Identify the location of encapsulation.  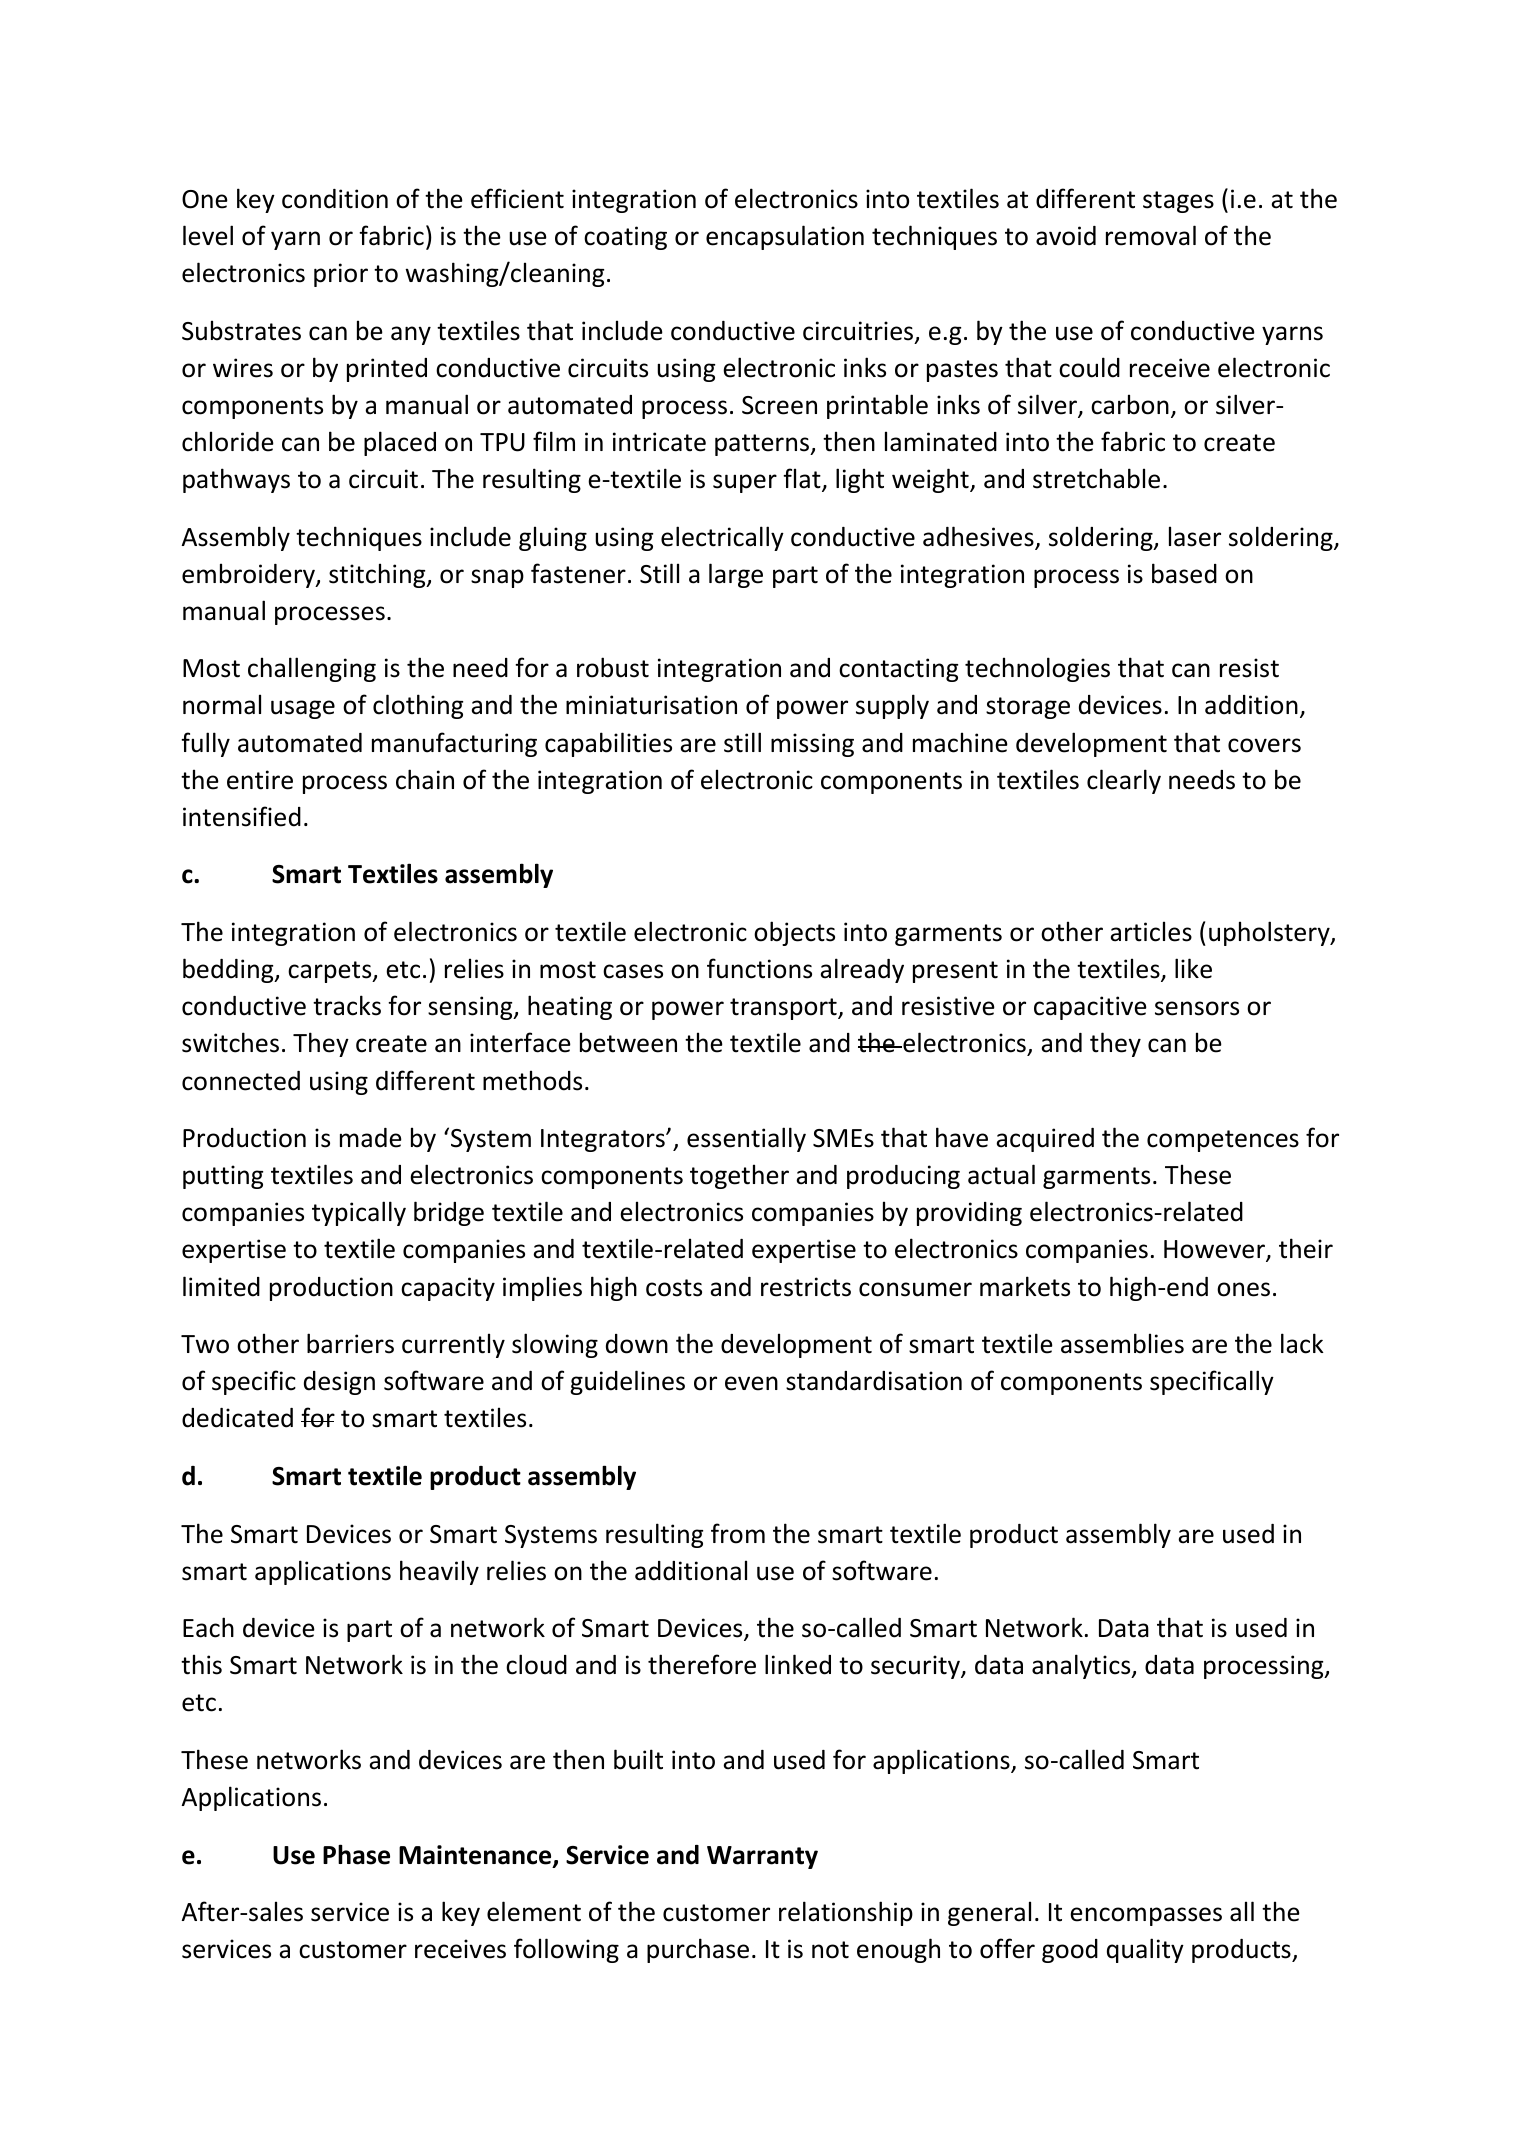
(785, 237).
